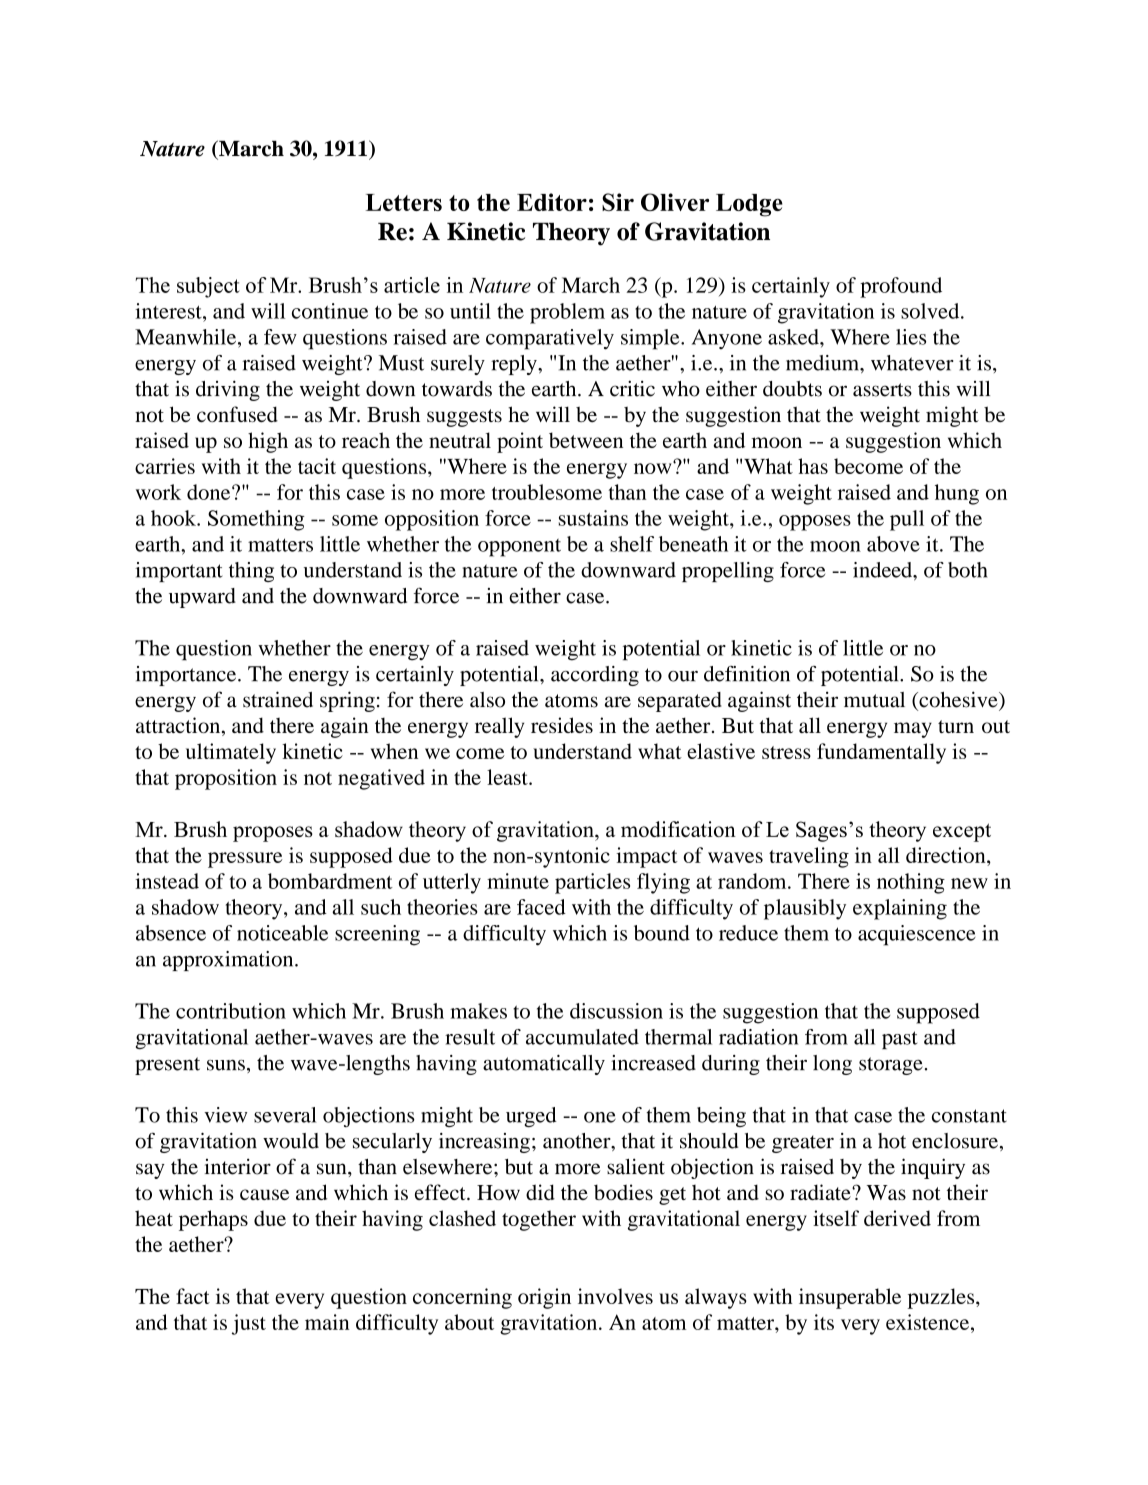 The height and width of the document is (1485, 1148). What do you see at coordinates (541, 907) in the document?
I see `faced` at bounding box center [541, 907].
